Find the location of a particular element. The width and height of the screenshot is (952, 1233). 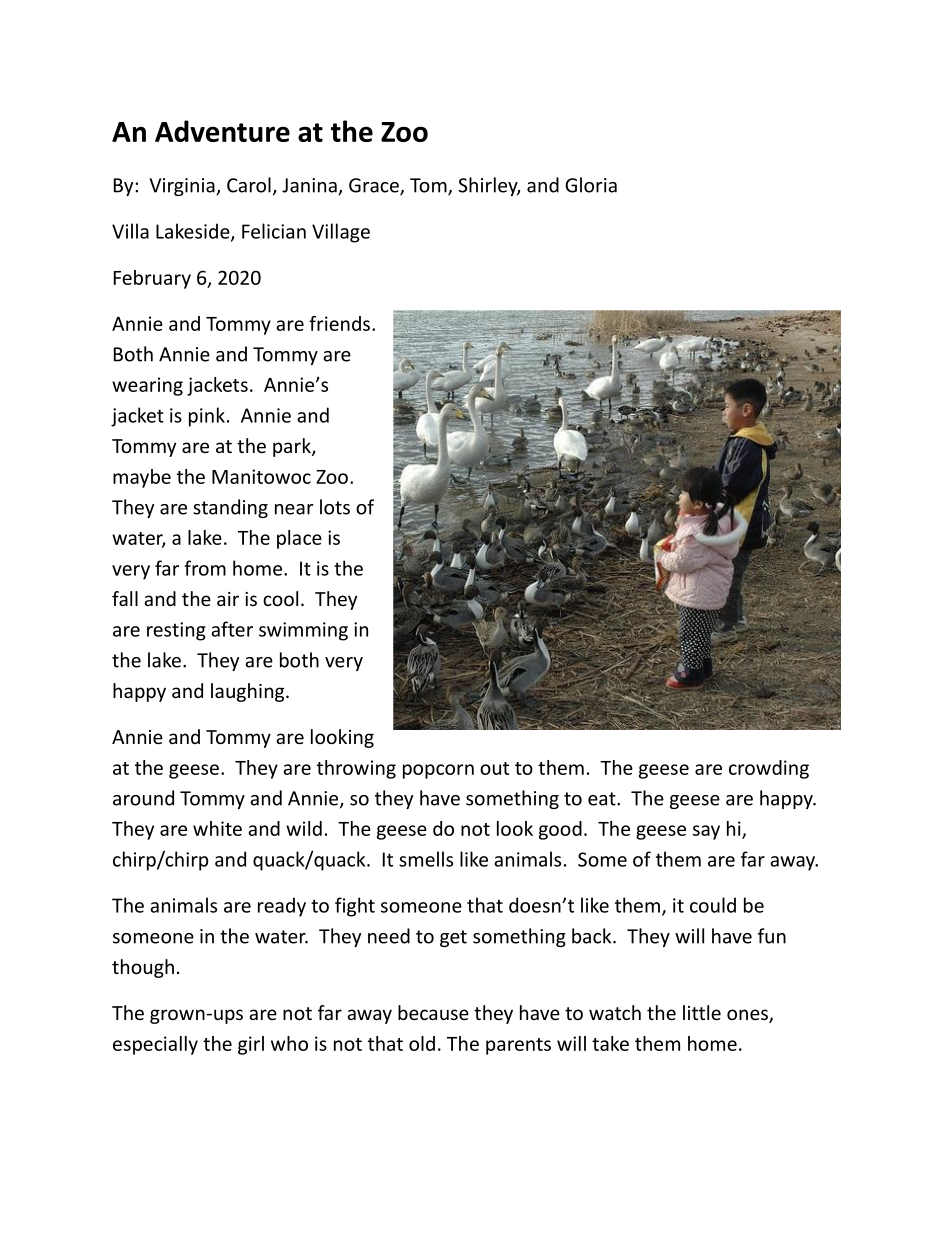

Shirley is located at coordinates (489, 186).
